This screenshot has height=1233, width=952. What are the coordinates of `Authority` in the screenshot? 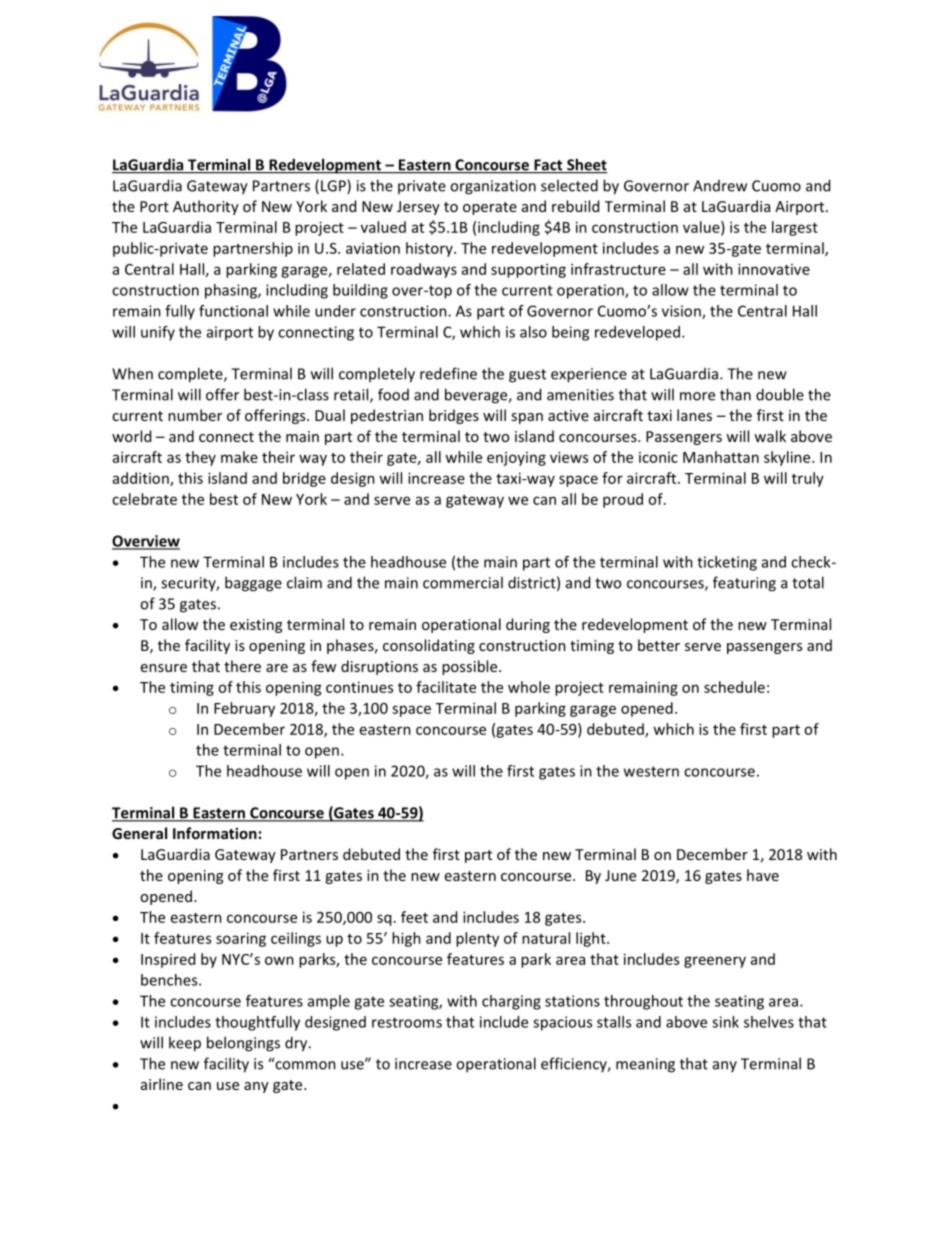 It's located at (206, 207).
